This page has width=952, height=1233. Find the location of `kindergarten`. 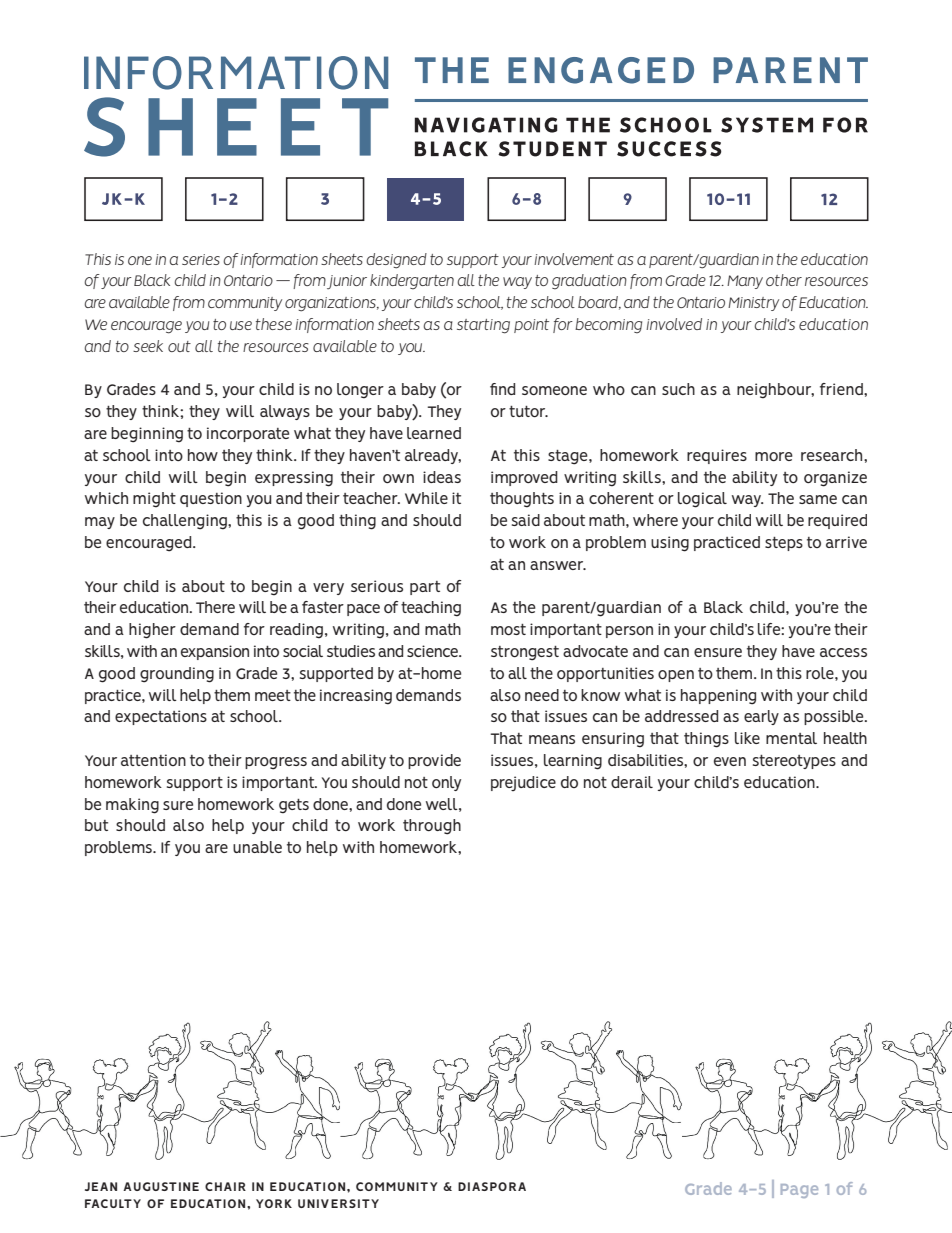

kindergarten is located at coordinates (412, 282).
